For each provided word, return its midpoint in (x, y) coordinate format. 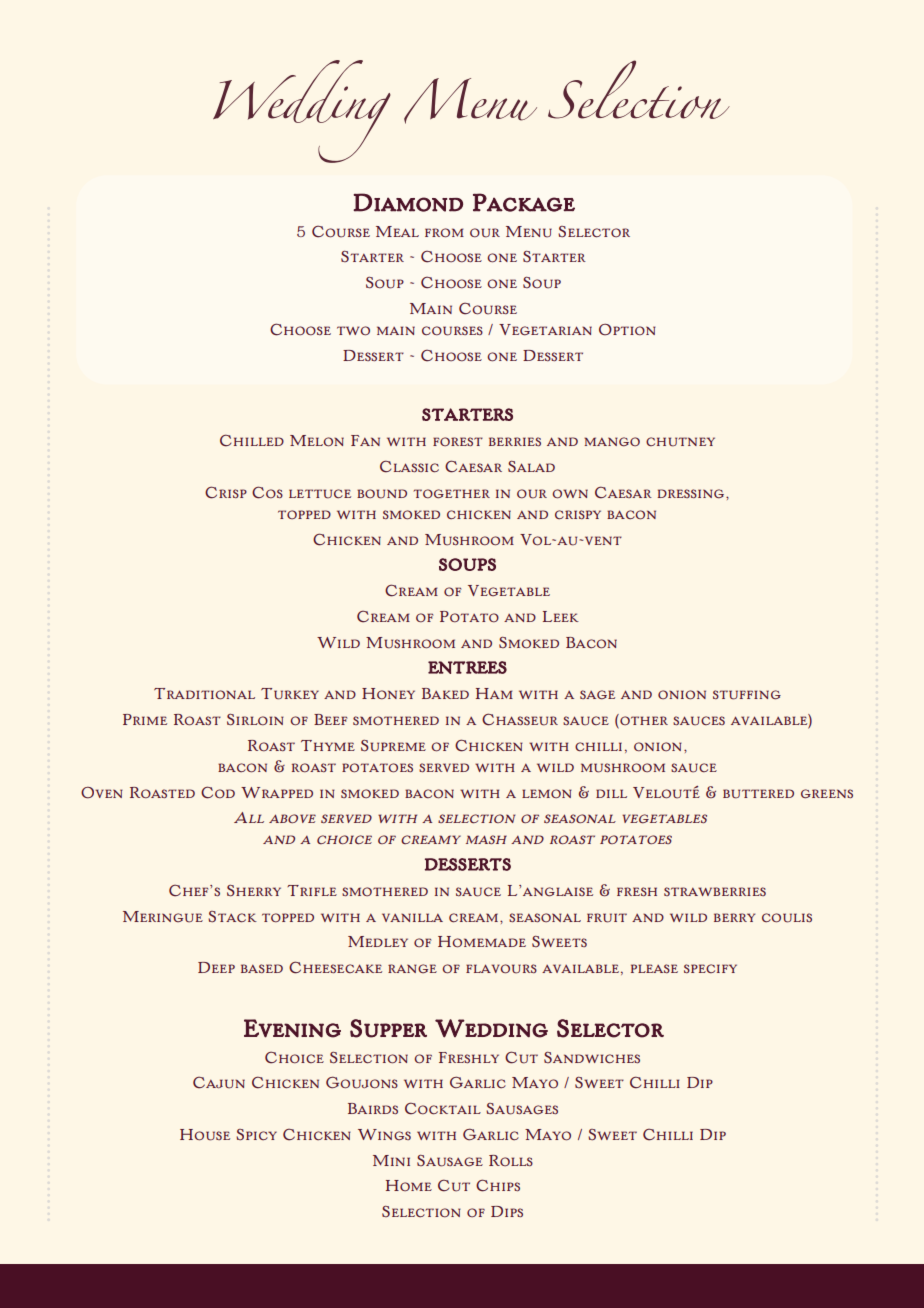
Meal (397, 231)
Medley (378, 941)
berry (734, 917)
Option (627, 329)
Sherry (254, 891)
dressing (692, 494)
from (444, 233)
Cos (267, 492)
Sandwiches (592, 1058)
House (205, 1135)
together (451, 494)
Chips (498, 1185)
